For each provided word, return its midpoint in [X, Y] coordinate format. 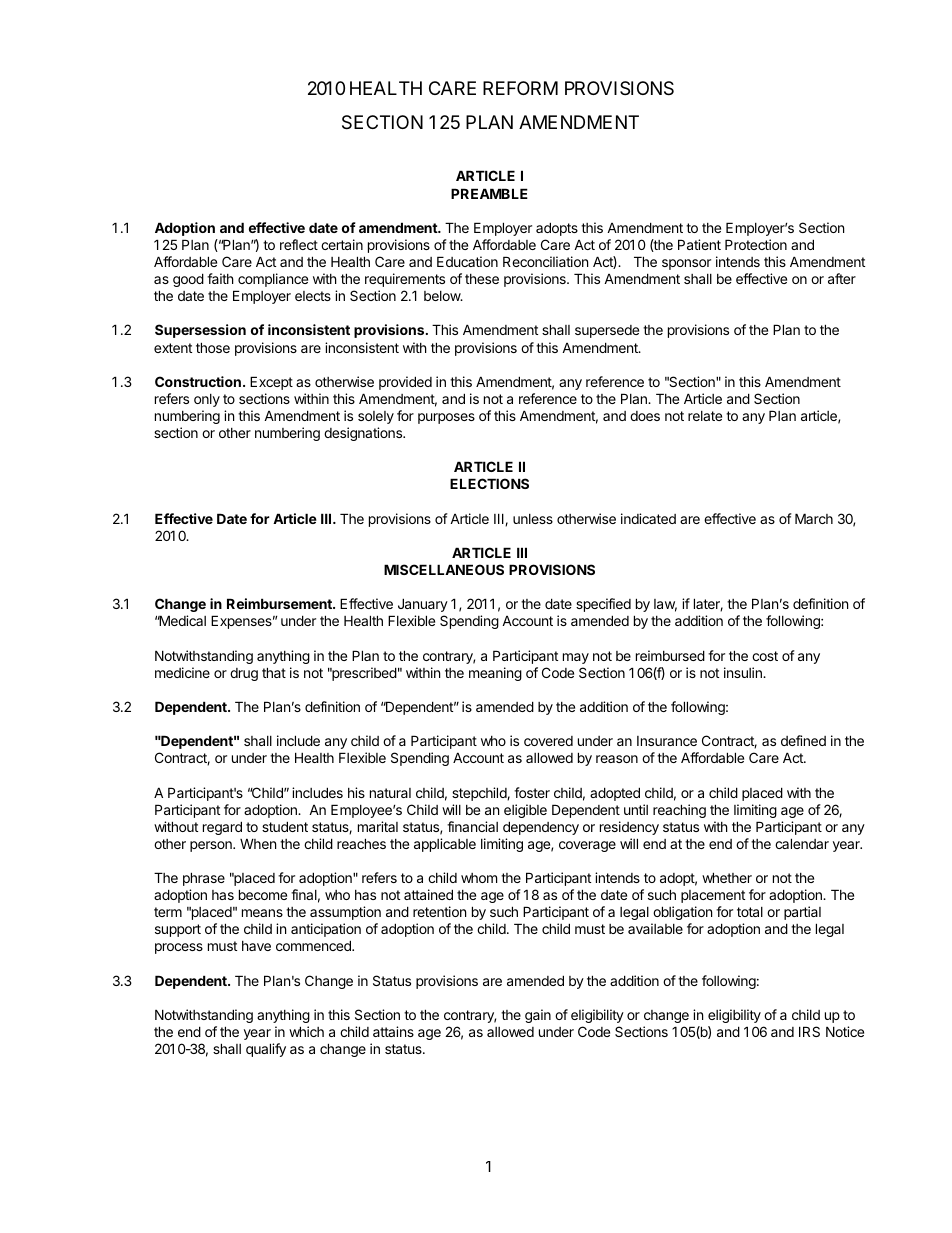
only [207, 400]
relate [705, 416]
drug [244, 674]
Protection [756, 244]
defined [803, 740]
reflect [299, 244]
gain [538, 1016]
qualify [266, 1050]
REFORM [520, 88]
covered [548, 741]
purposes [446, 418]
